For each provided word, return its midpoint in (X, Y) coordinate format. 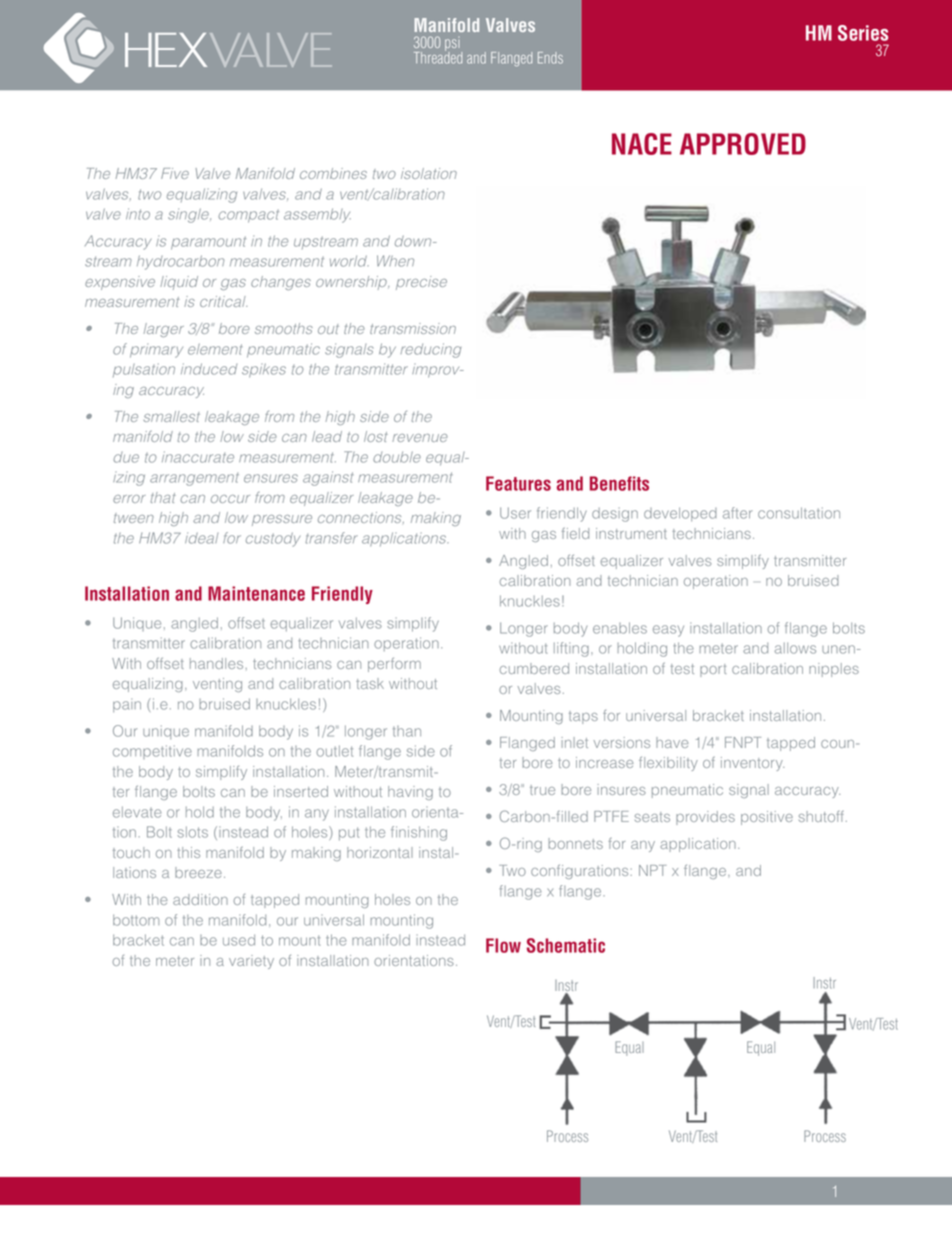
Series (863, 33)
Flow (503, 945)
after (737, 513)
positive (767, 818)
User (515, 513)
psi (453, 45)
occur (230, 499)
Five (175, 173)
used (239, 940)
